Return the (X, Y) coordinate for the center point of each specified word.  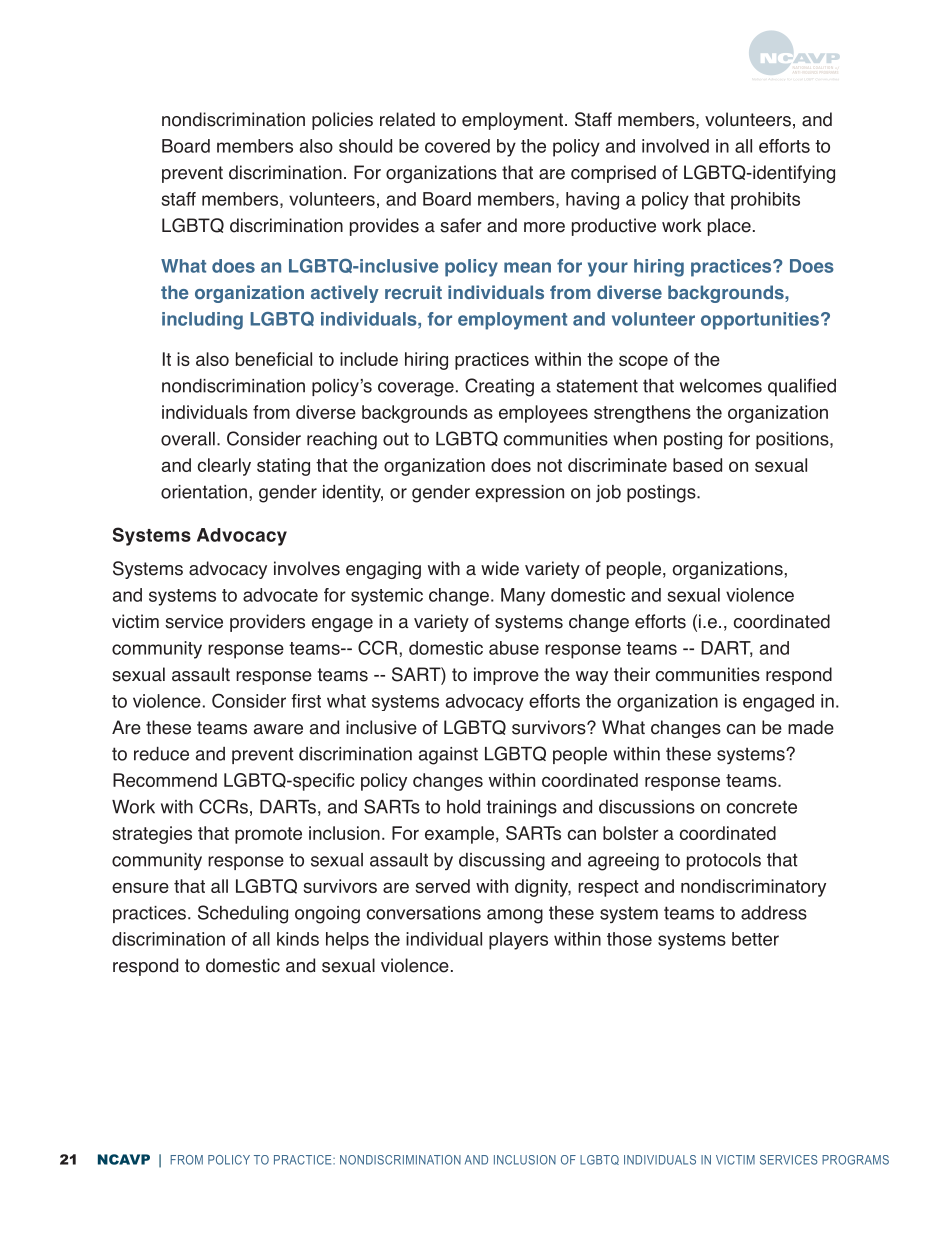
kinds (298, 939)
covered (457, 146)
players (518, 941)
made (811, 727)
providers (267, 623)
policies (342, 121)
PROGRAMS (855, 1160)
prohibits (765, 201)
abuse (514, 648)
